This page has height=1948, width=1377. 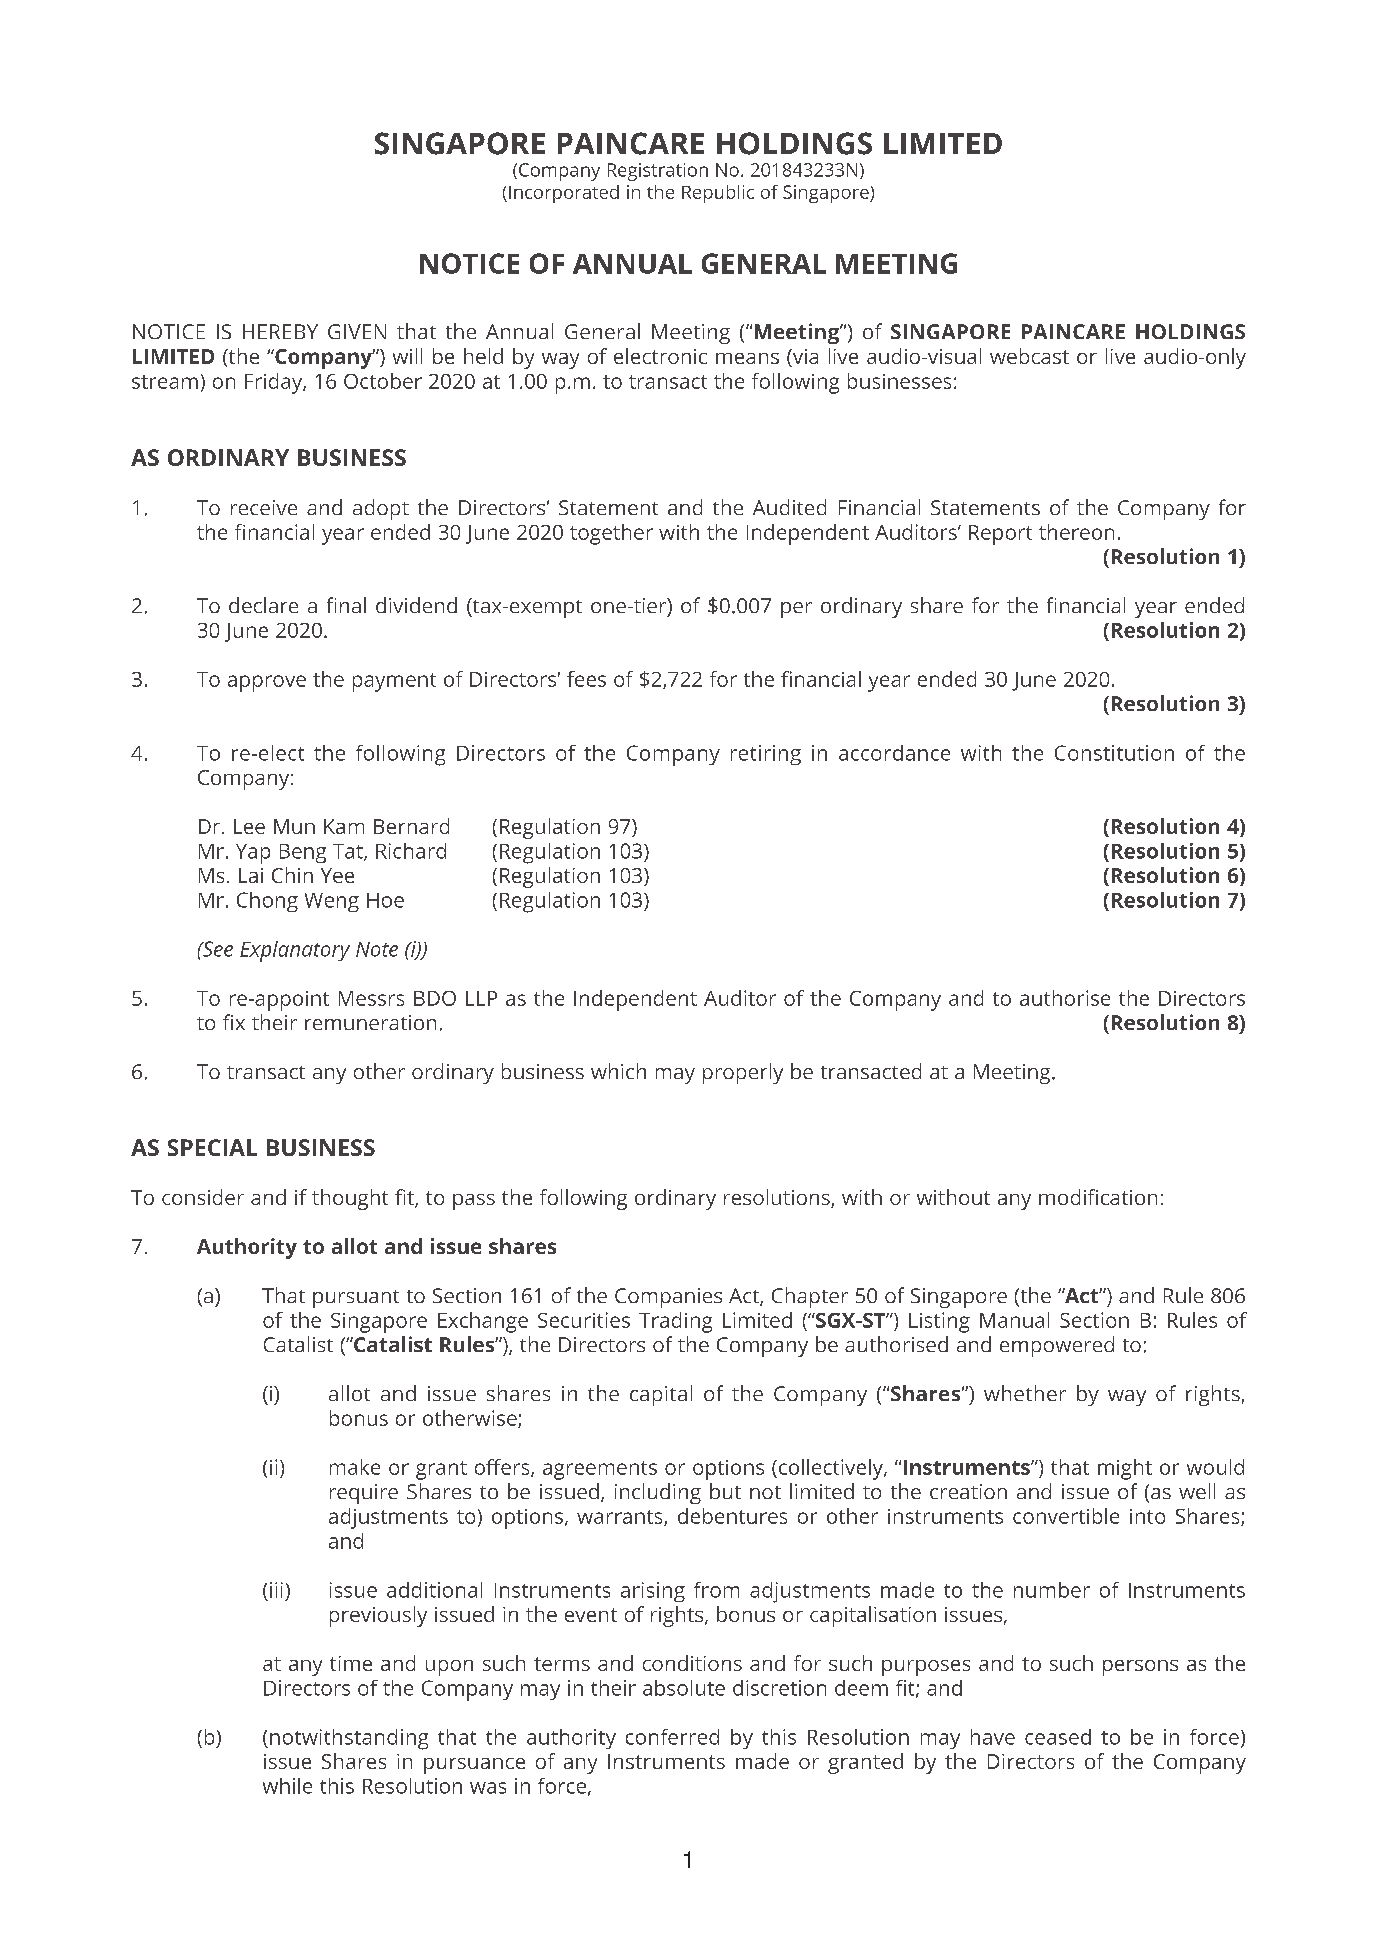 What do you see at coordinates (1114, 753) in the page?
I see `Constitution` at bounding box center [1114, 753].
